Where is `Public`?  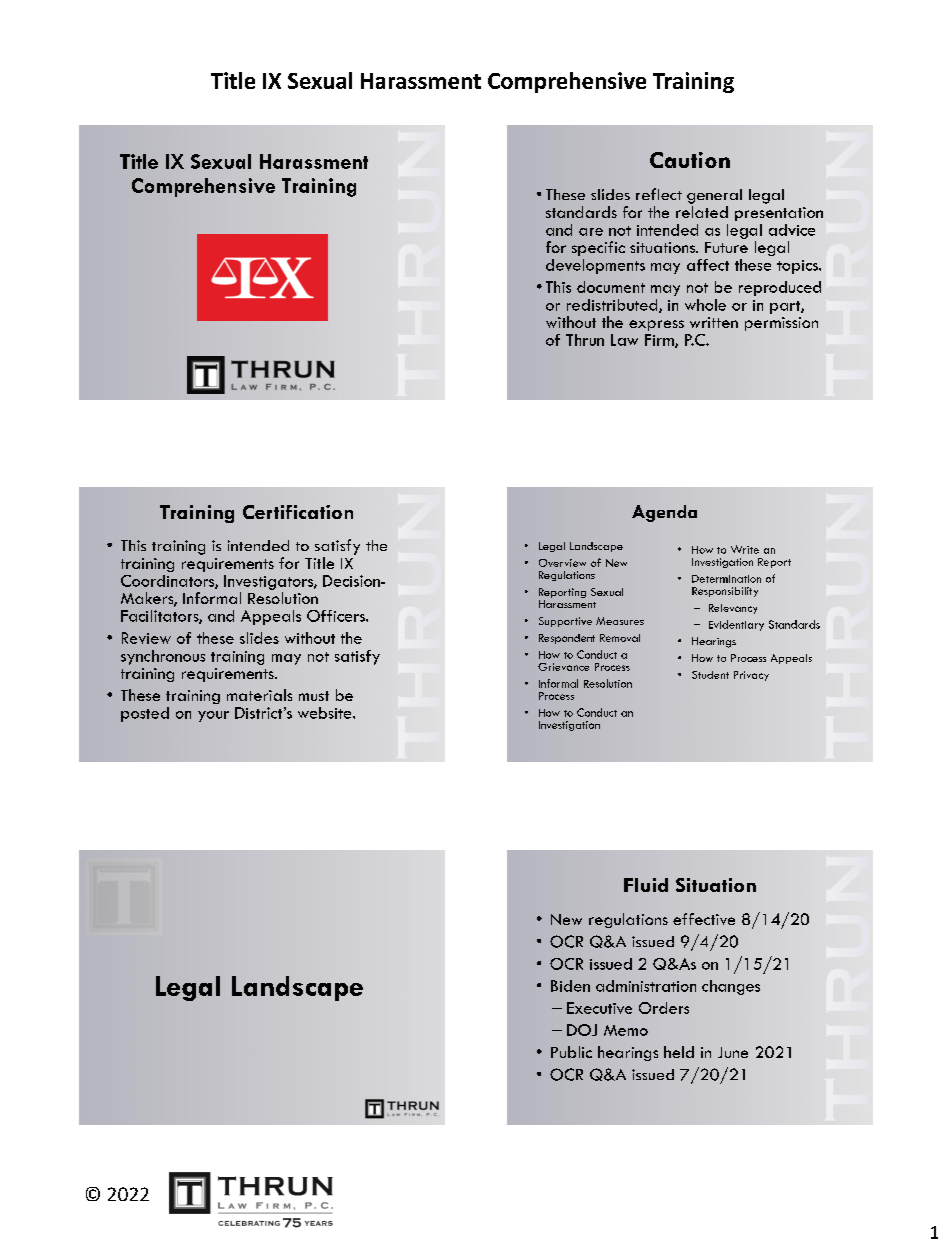
Public is located at coordinates (571, 1052).
